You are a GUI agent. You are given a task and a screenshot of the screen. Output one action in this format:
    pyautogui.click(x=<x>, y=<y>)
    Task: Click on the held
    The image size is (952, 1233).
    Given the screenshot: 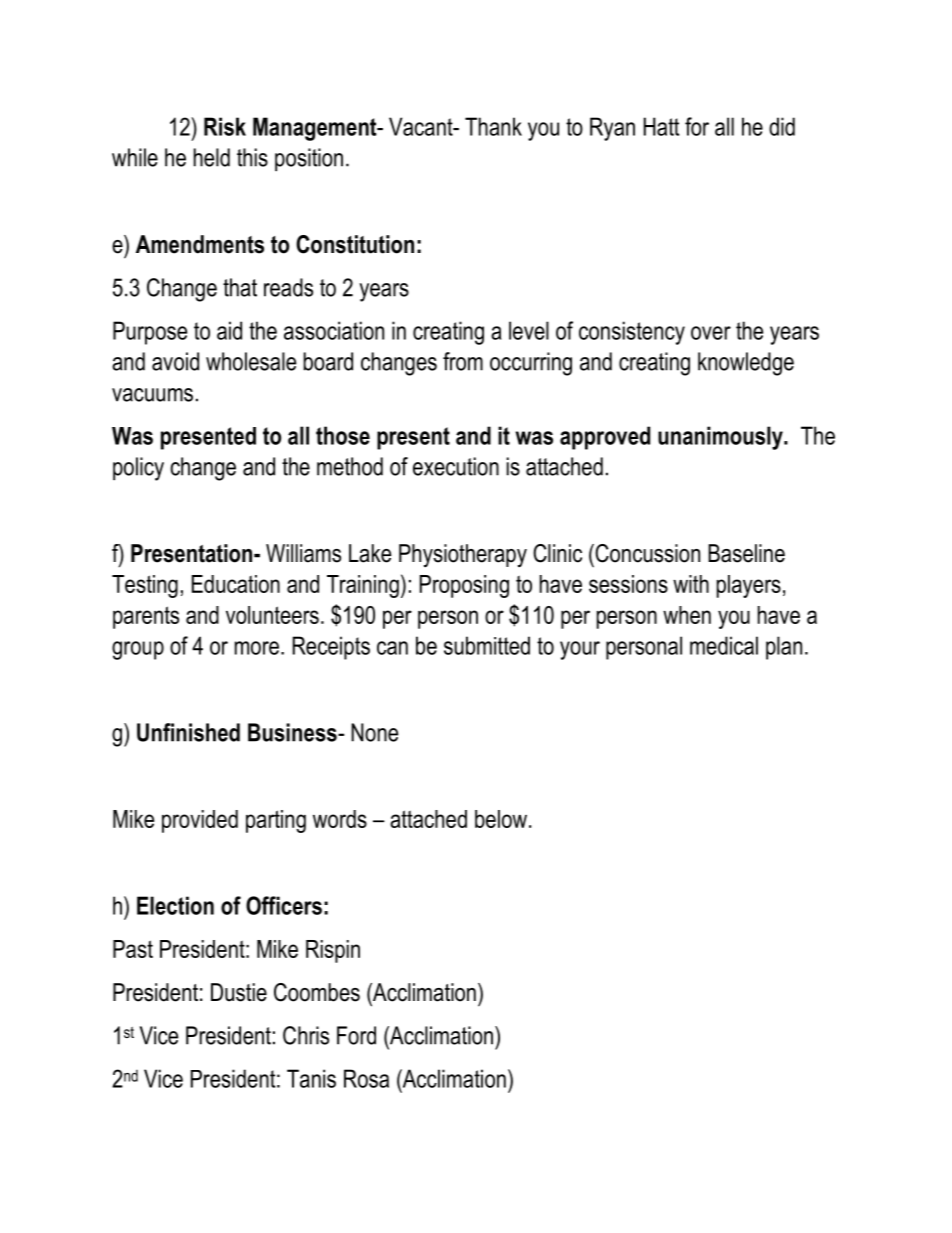 What is the action you would take?
    pyautogui.click(x=212, y=157)
